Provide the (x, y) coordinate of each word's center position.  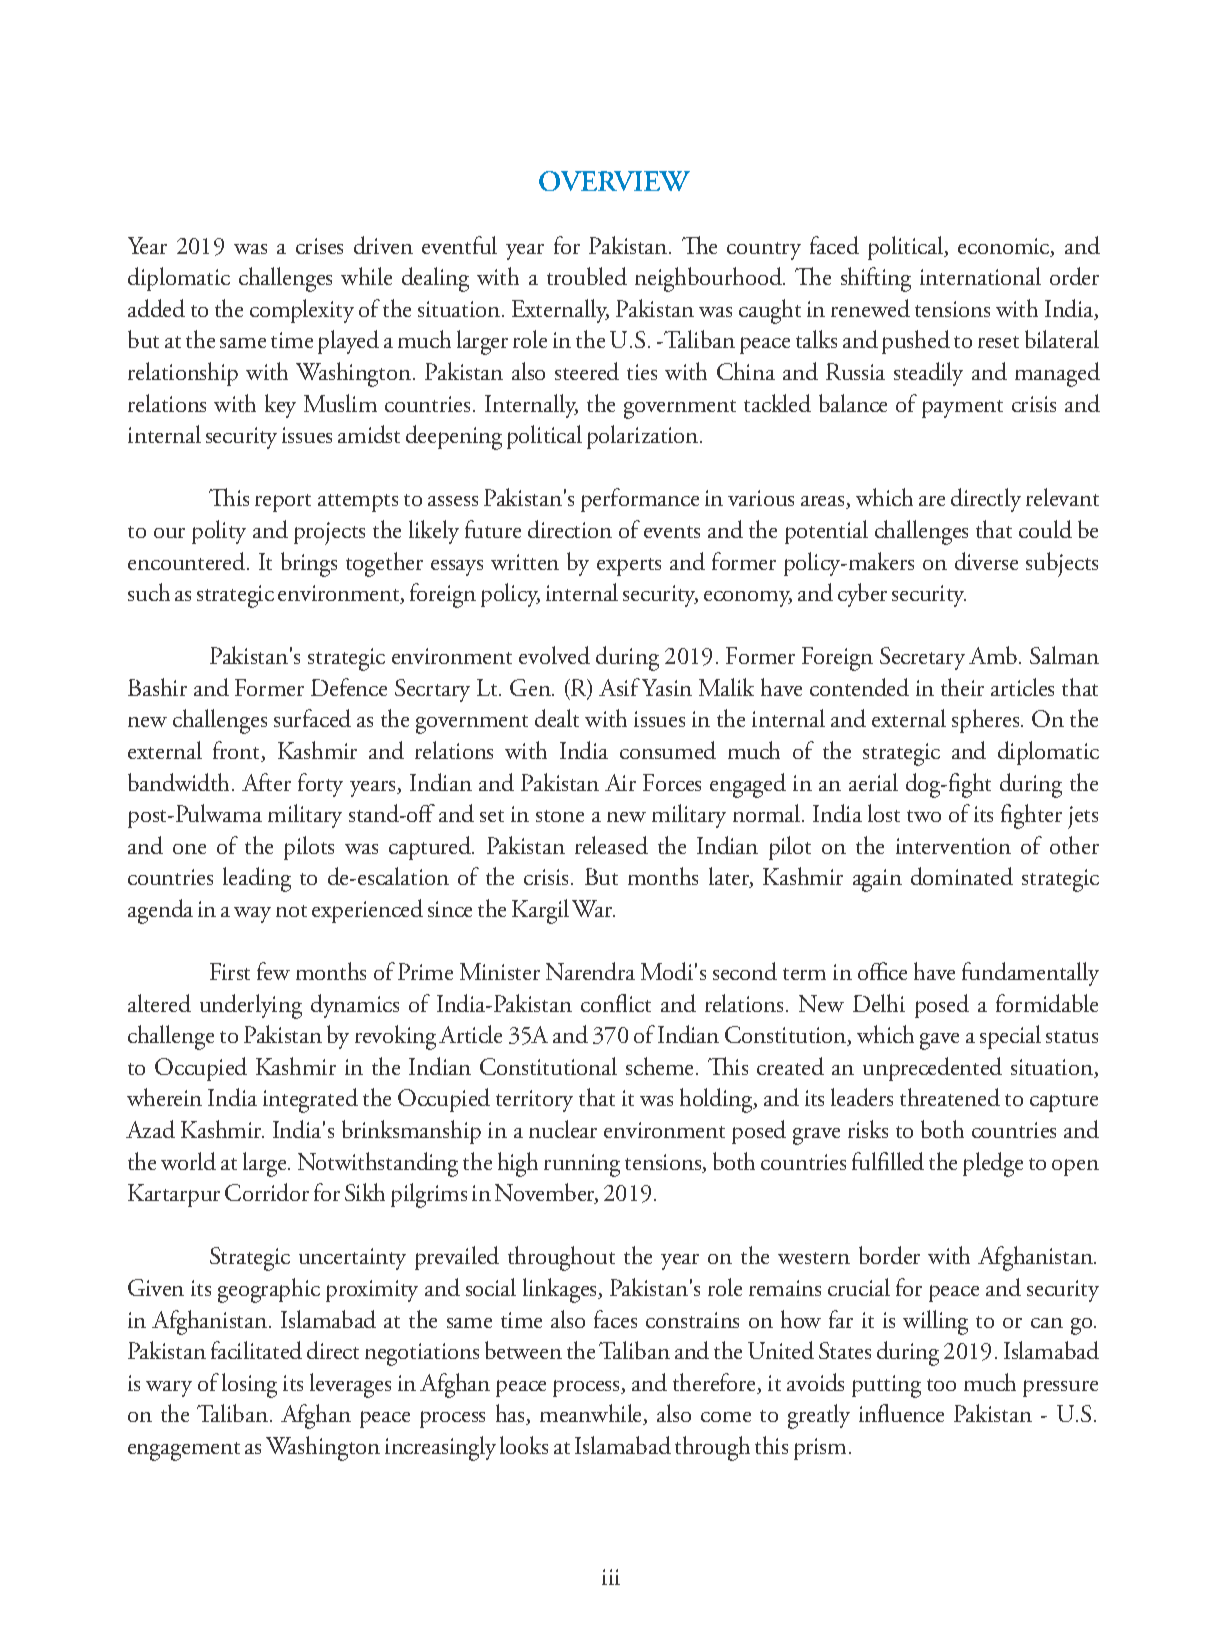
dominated (962, 876)
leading (257, 879)
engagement (184, 1451)
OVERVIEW (614, 181)
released (611, 845)
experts (629, 567)
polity (219, 532)
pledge (993, 1164)
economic (1005, 247)
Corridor (267, 1192)
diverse (986, 561)
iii (611, 1577)
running (582, 1165)
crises (319, 246)
